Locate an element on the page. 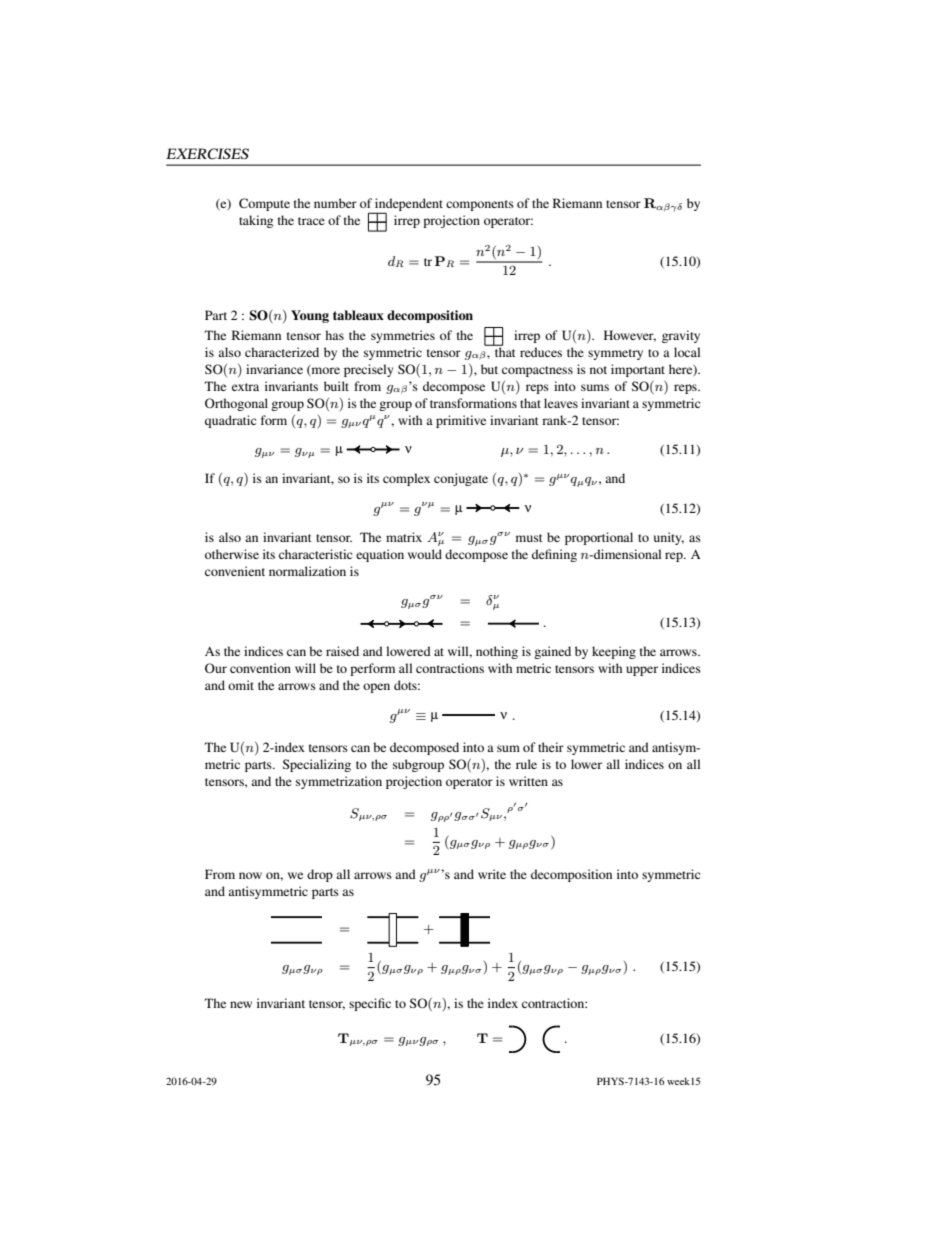 The width and height of the page is (952, 1233). their is located at coordinates (551, 747).
